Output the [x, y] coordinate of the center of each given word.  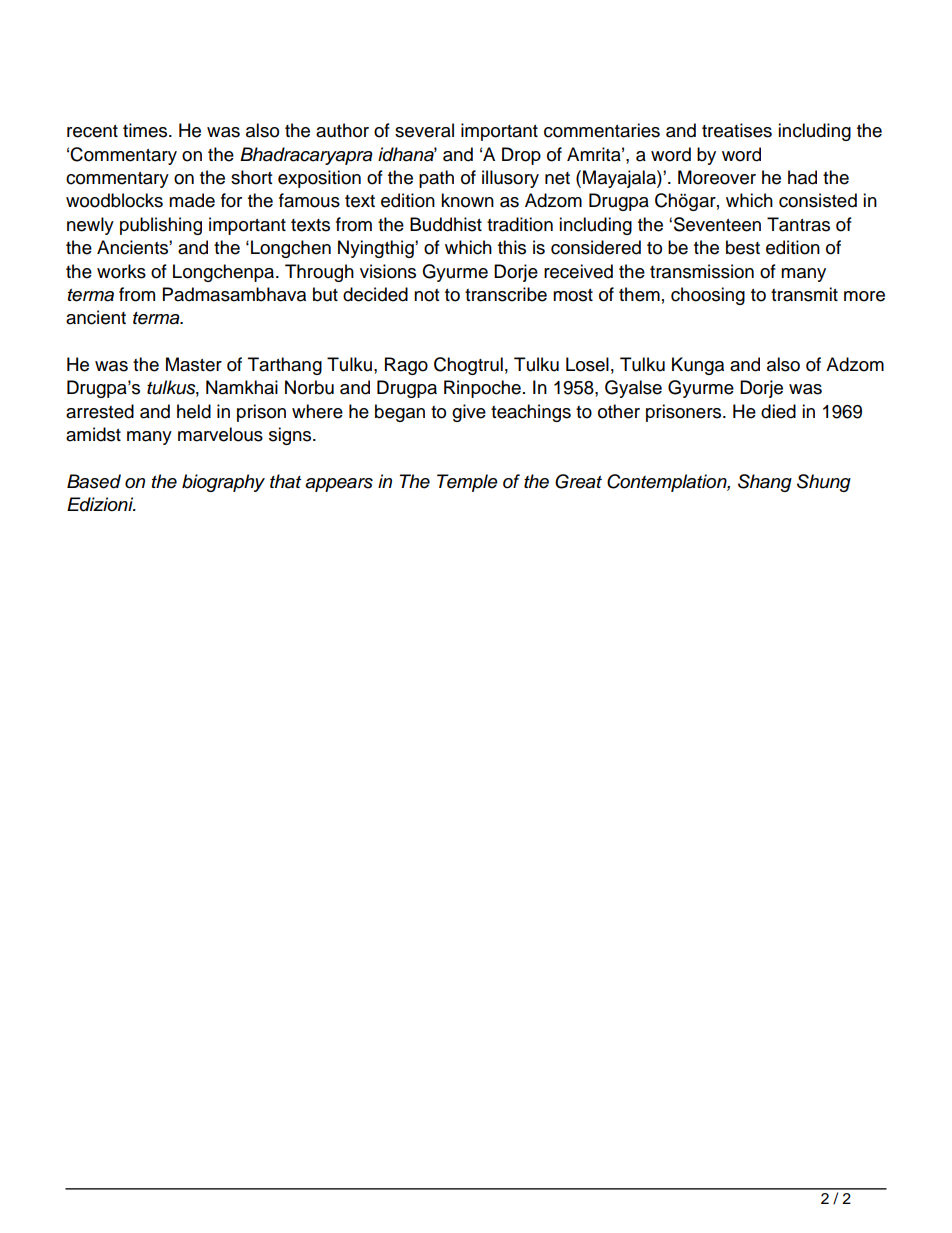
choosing [708, 296]
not [426, 295]
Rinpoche [482, 389]
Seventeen [717, 224]
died [778, 411]
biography [223, 483]
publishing [161, 226]
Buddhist [446, 224]
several [424, 130]
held [194, 411]
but [325, 294]
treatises [737, 130]
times [146, 130]
